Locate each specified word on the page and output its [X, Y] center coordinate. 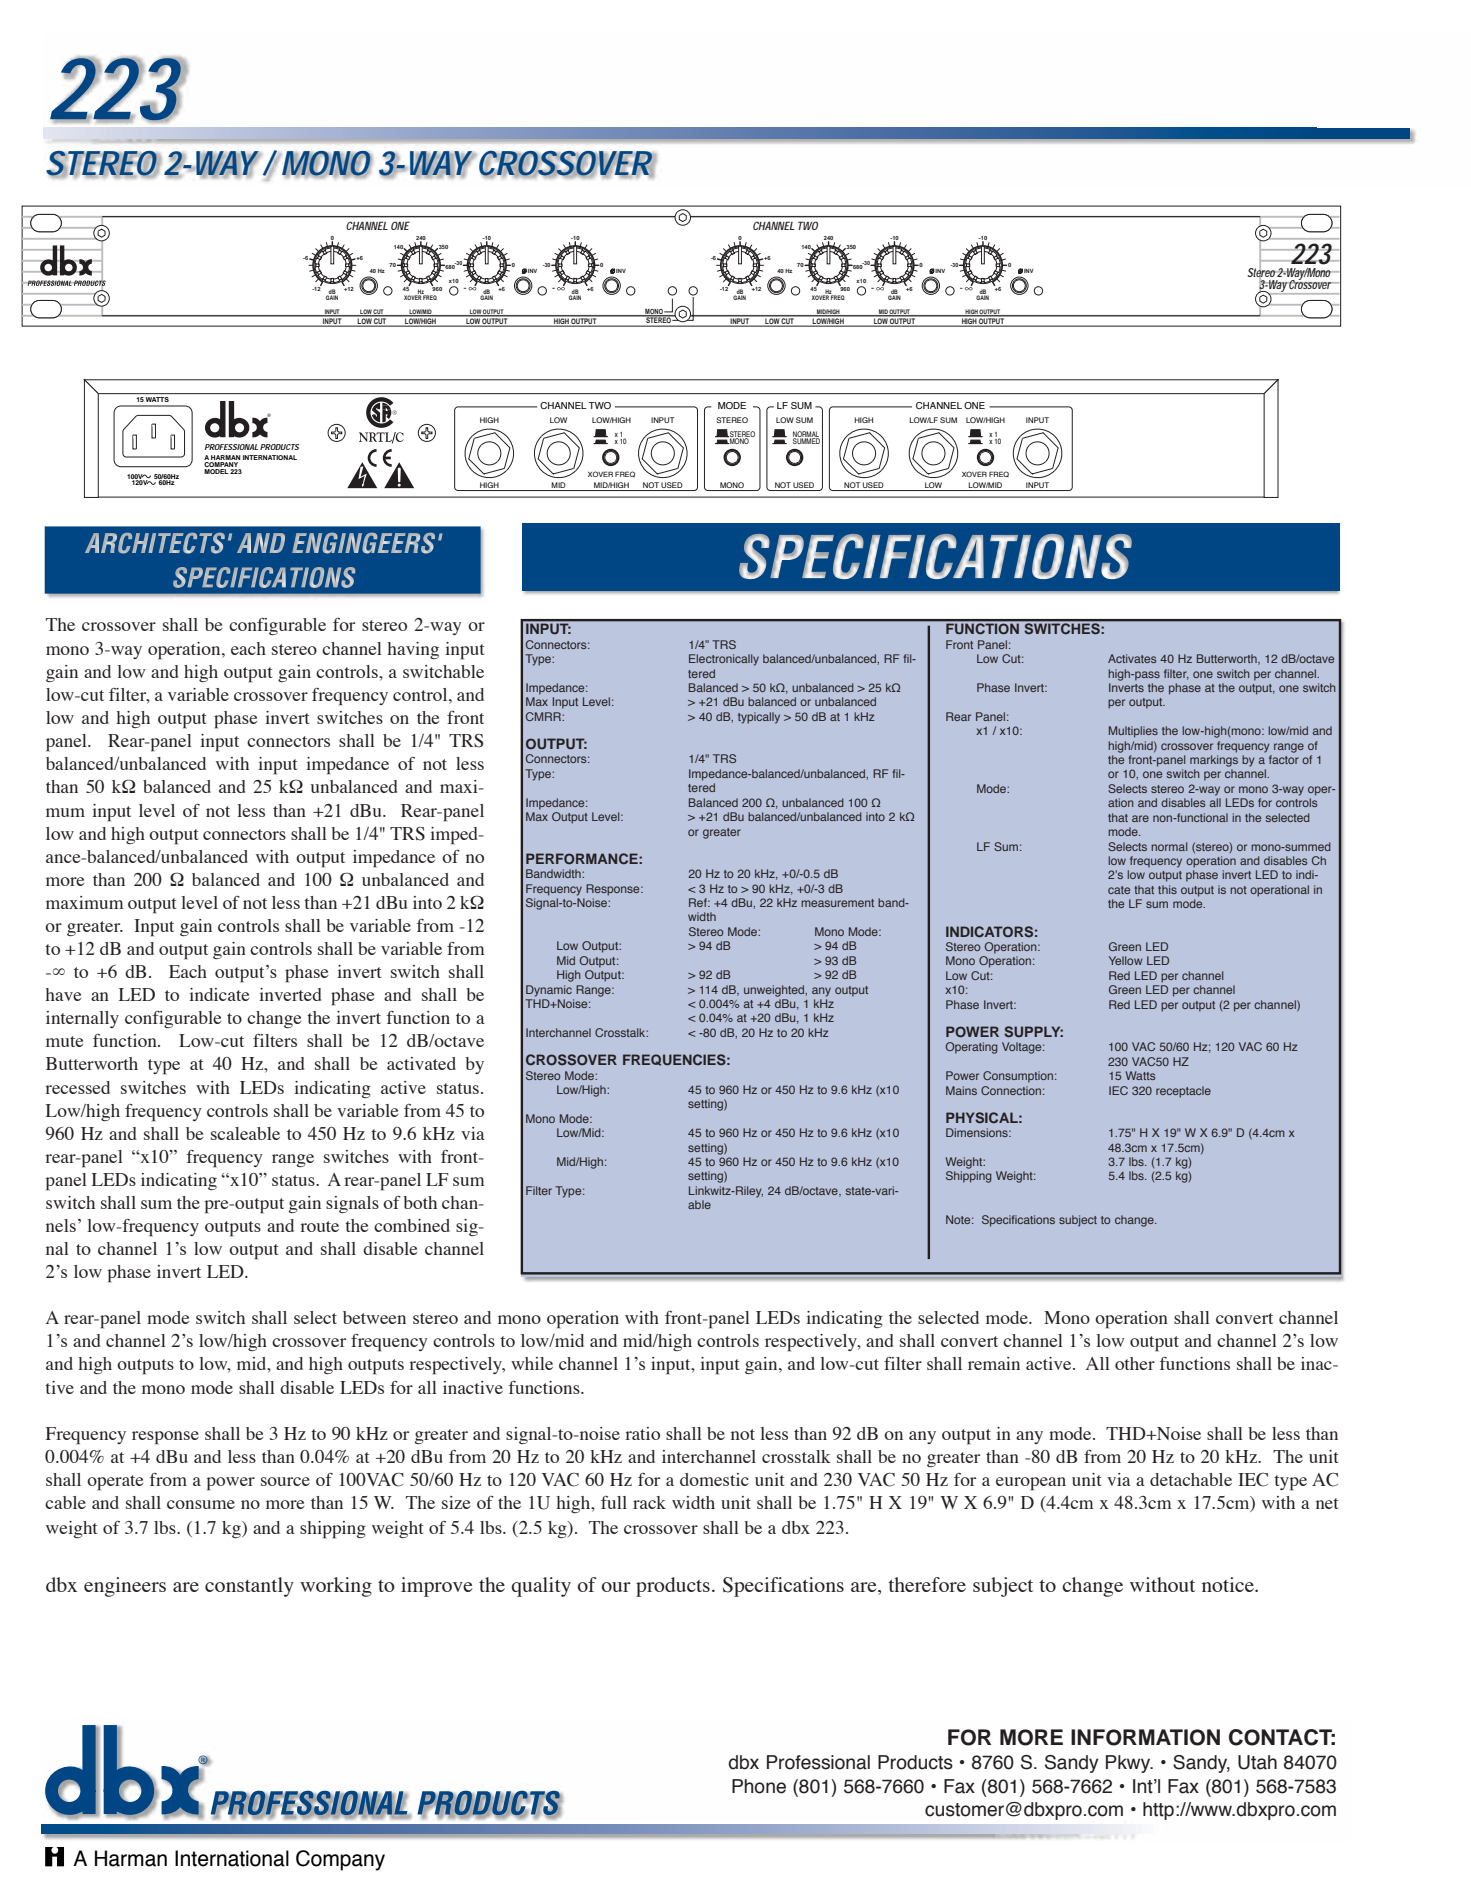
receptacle [1183, 1092]
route [319, 1226]
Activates [1132, 658]
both [420, 1202]
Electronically [724, 660]
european [1031, 1484]
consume [201, 1504]
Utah [1257, 1762]
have [63, 994]
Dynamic [549, 991]
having [413, 650]
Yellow [1126, 960]
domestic [714, 1479]
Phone [759, 1786]
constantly [249, 1587]
